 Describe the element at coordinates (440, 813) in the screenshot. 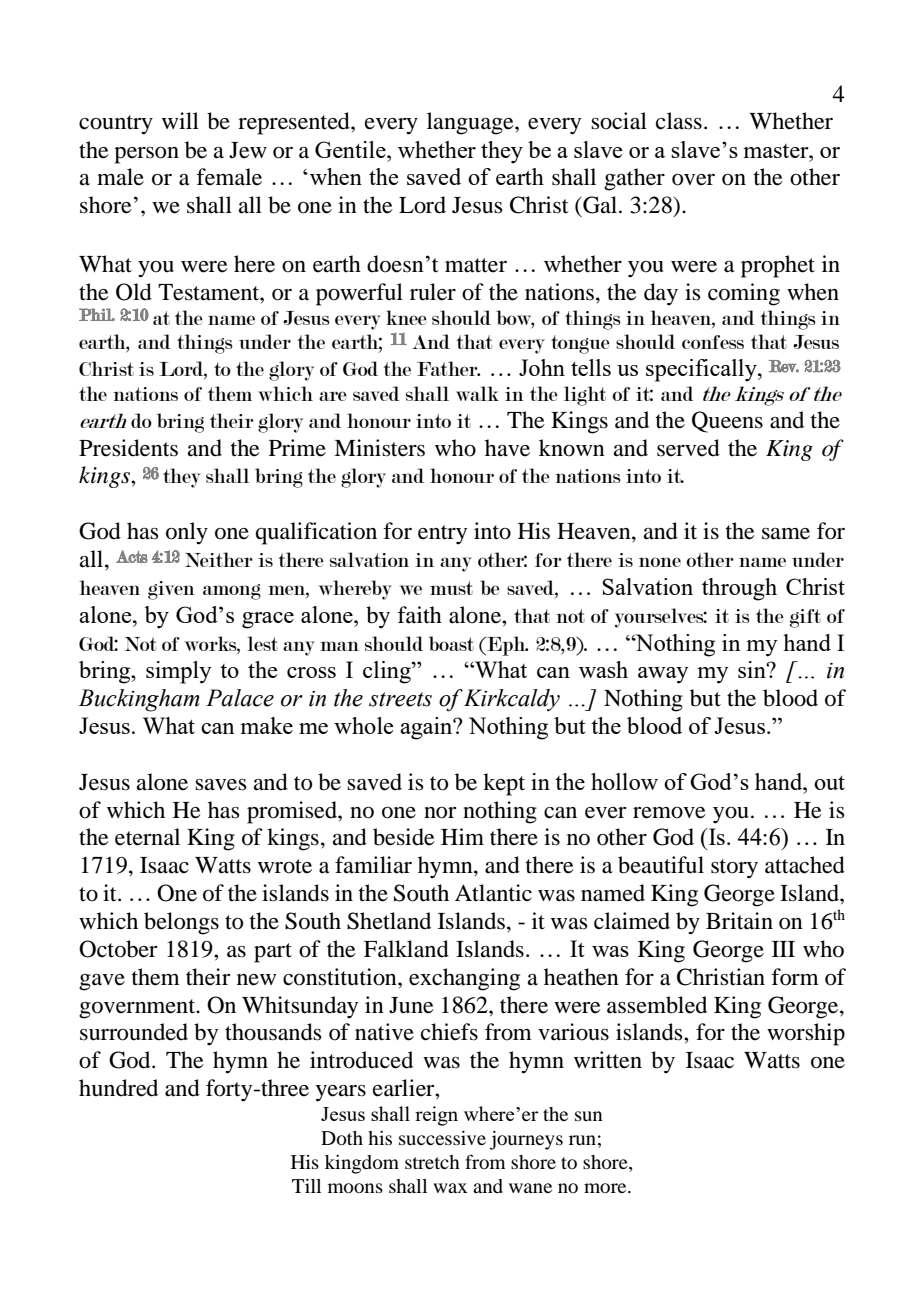

I see `nor` at that location.
